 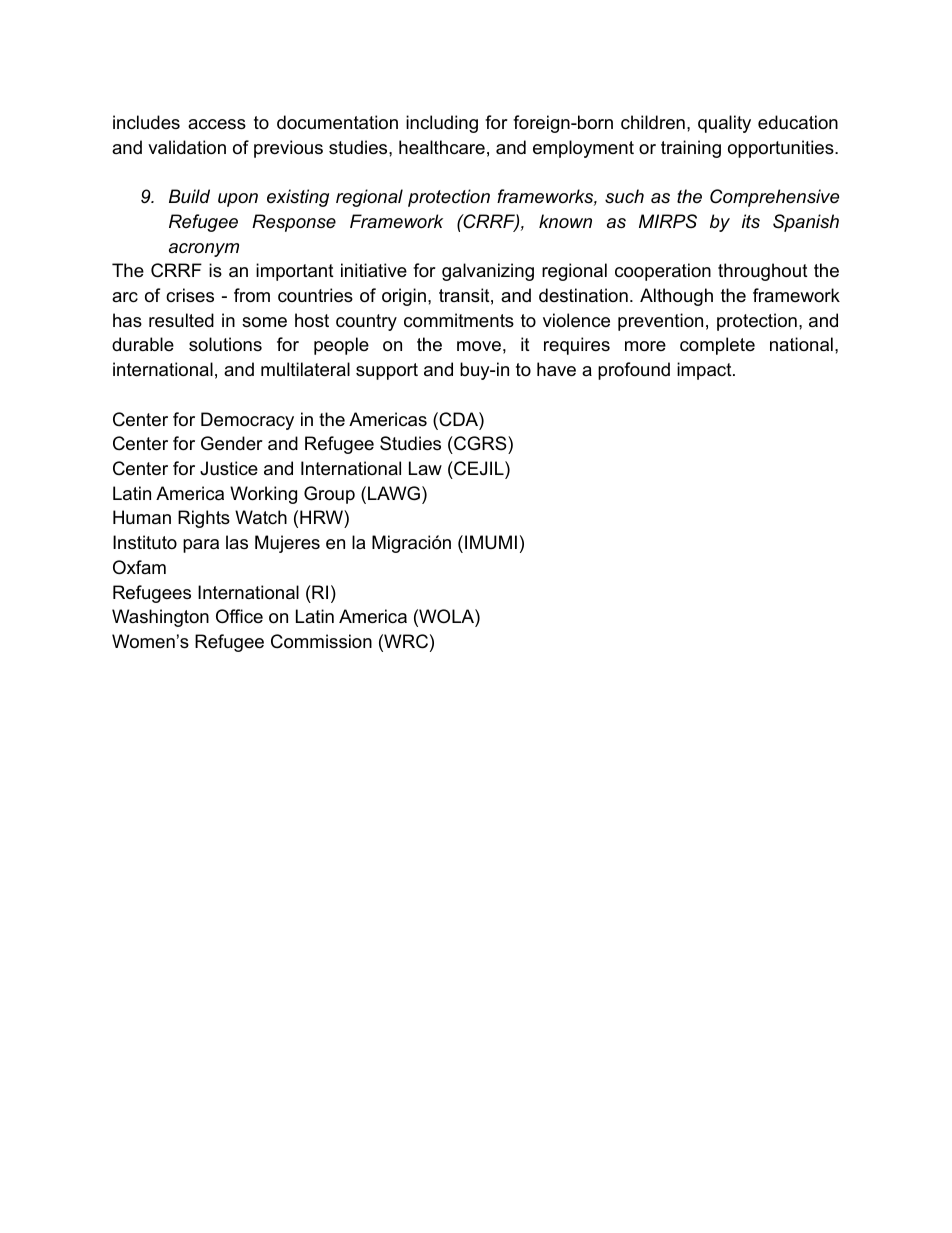 I want to click on solutions, so click(x=225, y=344).
